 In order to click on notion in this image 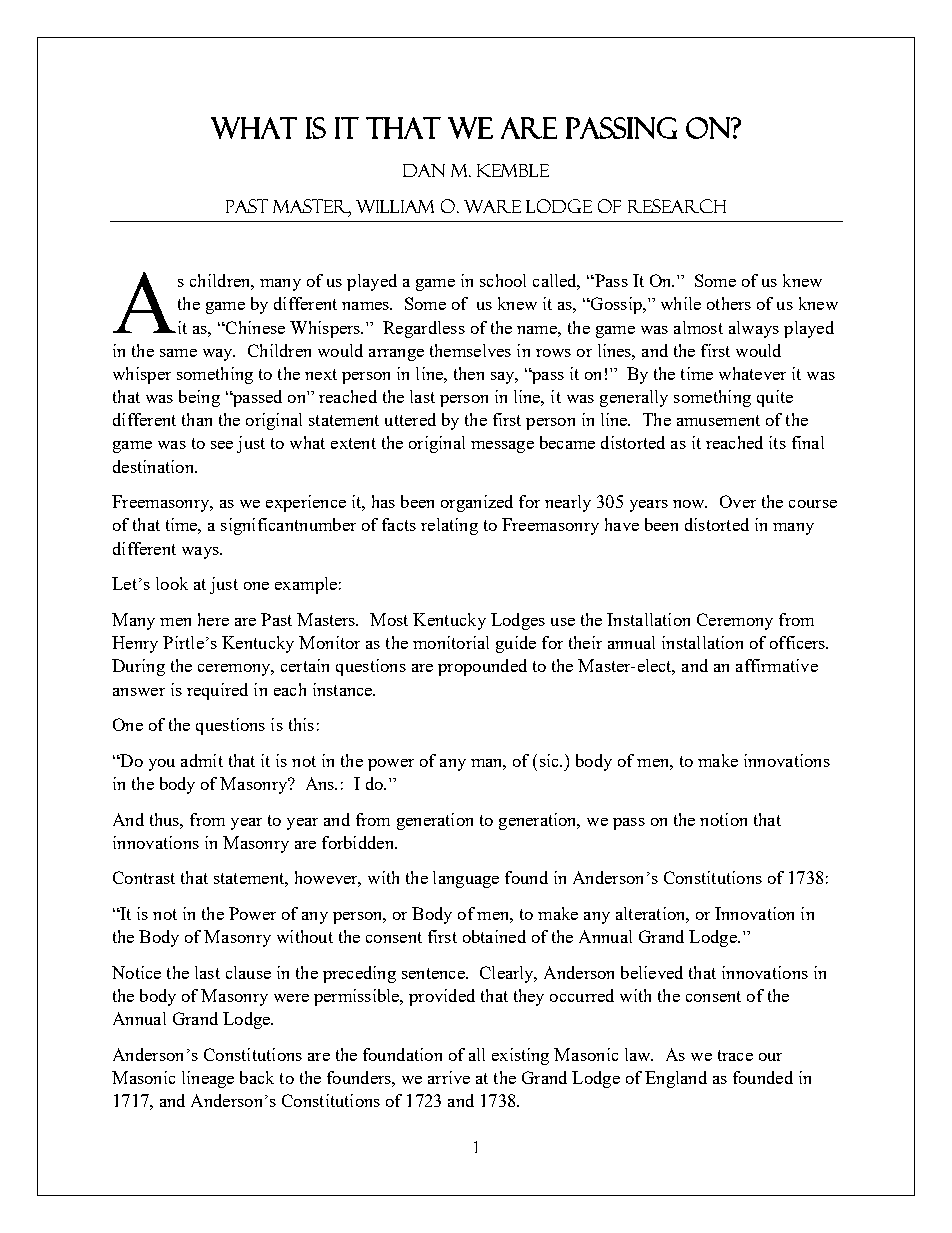, I will do `click(723, 819)`.
